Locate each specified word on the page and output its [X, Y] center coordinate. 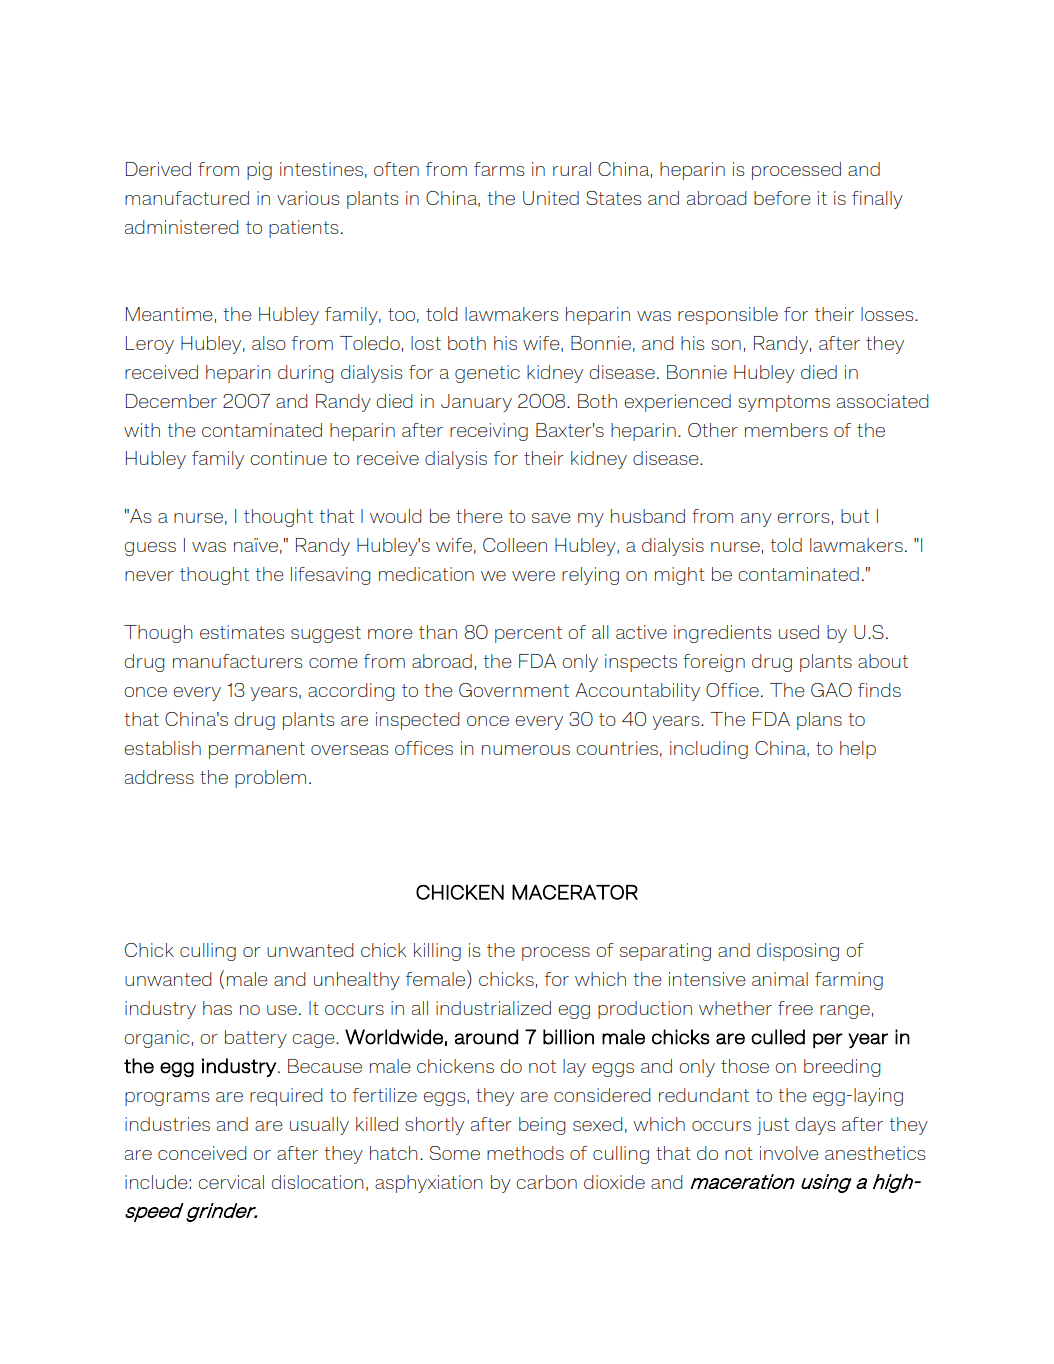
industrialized [493, 1008]
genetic [487, 374]
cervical [231, 1182]
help [858, 750]
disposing [798, 952]
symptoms [784, 403]
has [217, 1008]
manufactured [187, 198]
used [799, 632]
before [782, 198]
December [171, 401]
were [533, 576]
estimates [242, 632]
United [551, 198]
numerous [526, 750]
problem [270, 779]
